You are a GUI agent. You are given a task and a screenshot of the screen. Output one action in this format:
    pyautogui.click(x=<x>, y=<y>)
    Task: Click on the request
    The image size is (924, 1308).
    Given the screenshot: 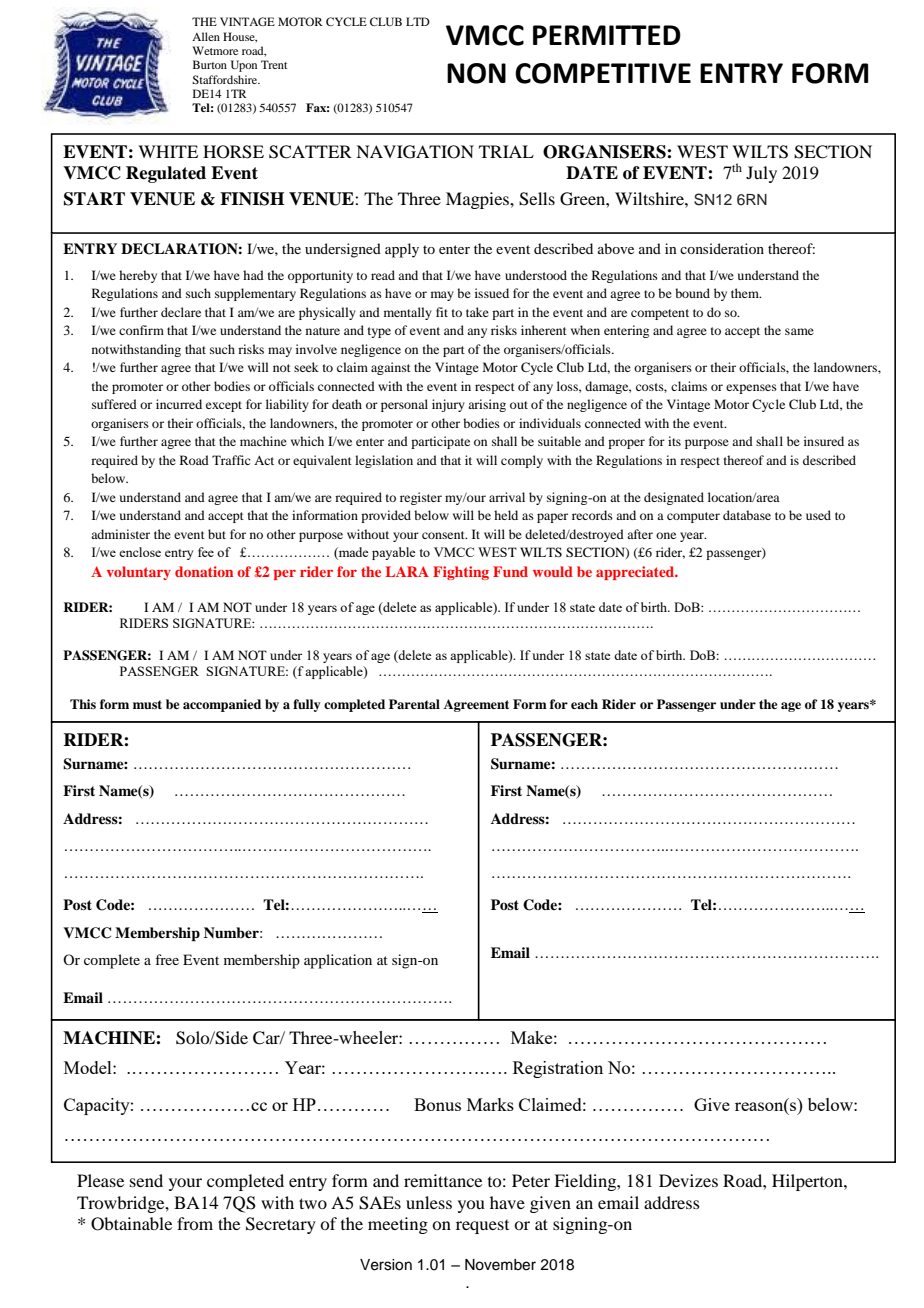 What is the action you would take?
    pyautogui.click(x=482, y=1227)
